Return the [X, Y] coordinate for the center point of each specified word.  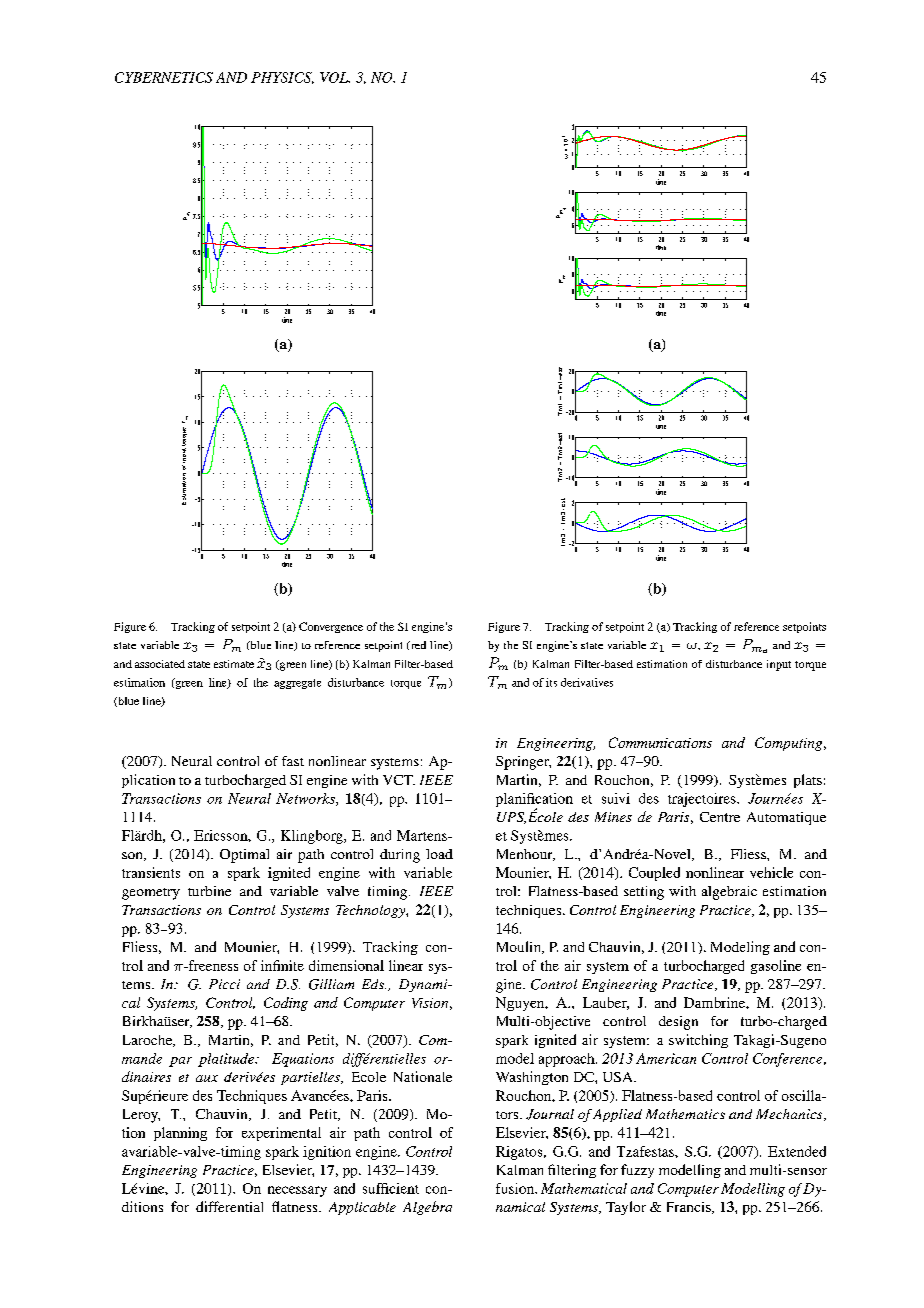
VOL [335, 77]
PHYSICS [282, 78]
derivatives [587, 682]
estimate [234, 664]
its [551, 682]
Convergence [331, 627]
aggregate [297, 684]
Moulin [520, 947]
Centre [720, 817]
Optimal [244, 856]
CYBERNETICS [164, 77]
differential [229, 1206]
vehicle [771, 872]
